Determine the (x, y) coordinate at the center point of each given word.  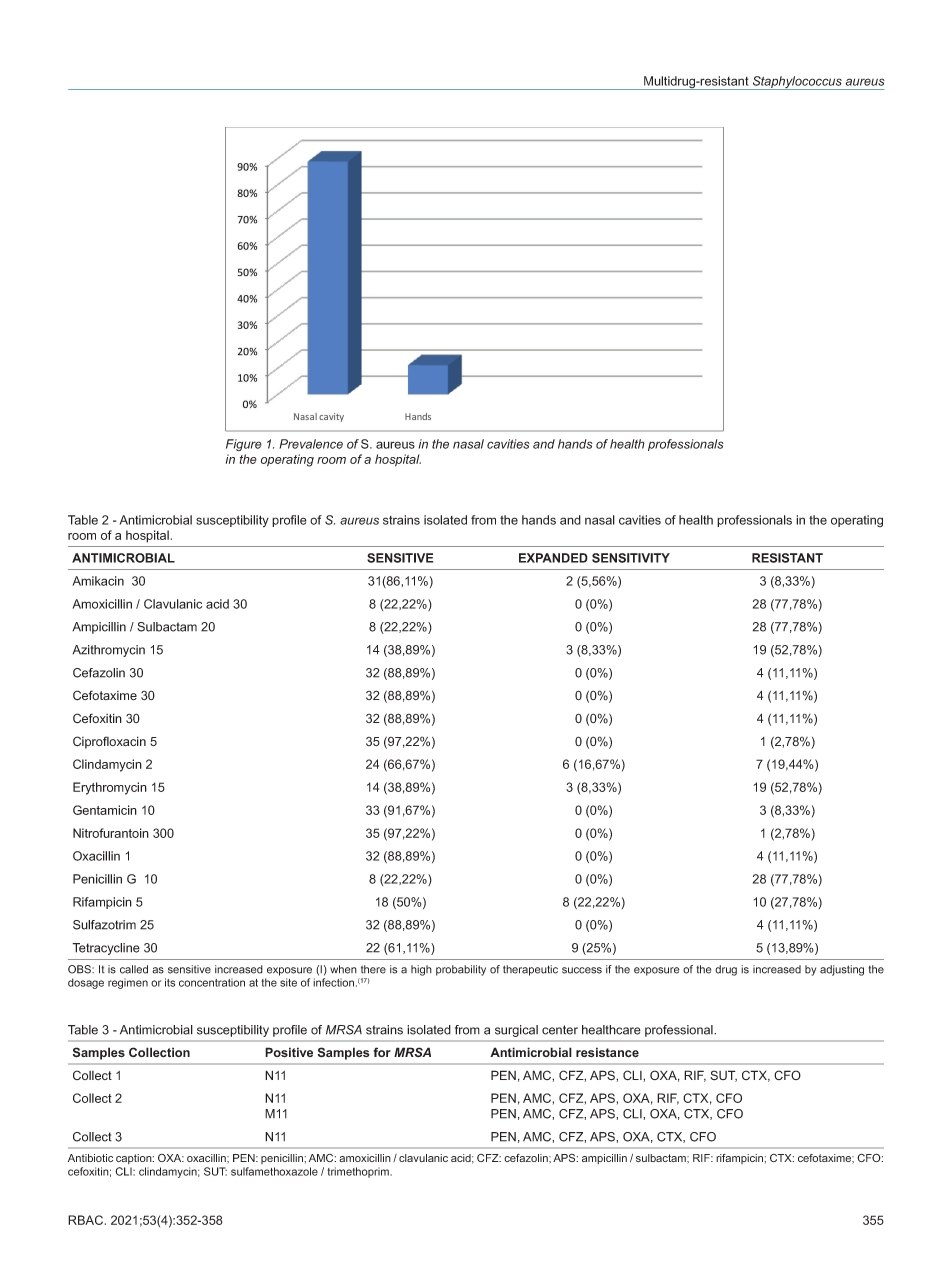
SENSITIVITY (631, 558)
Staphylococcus (797, 83)
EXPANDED (553, 558)
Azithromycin (108, 651)
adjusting (842, 970)
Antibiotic (90, 1158)
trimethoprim (359, 1172)
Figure (244, 445)
